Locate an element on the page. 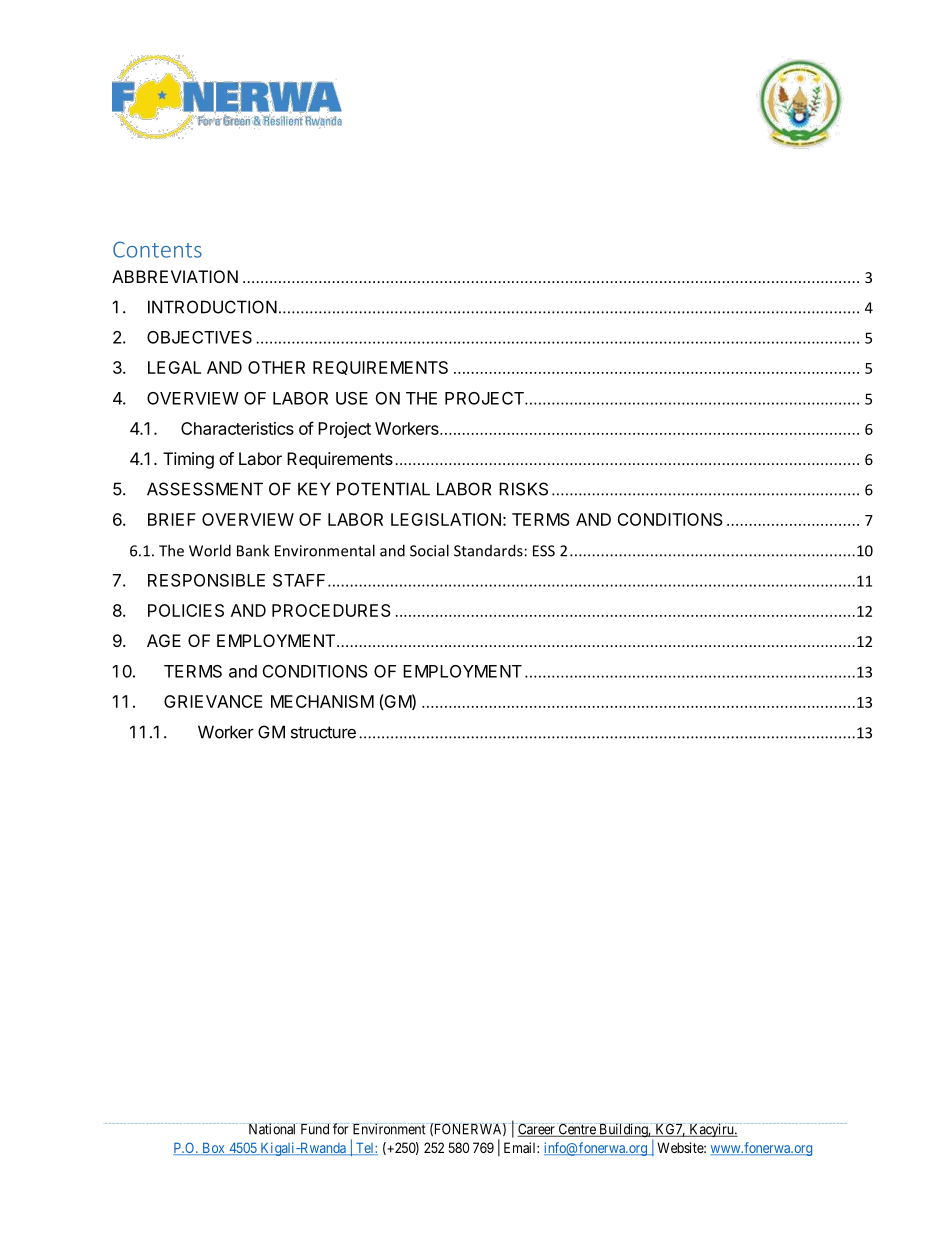  MECHANISM is located at coordinates (322, 701).
